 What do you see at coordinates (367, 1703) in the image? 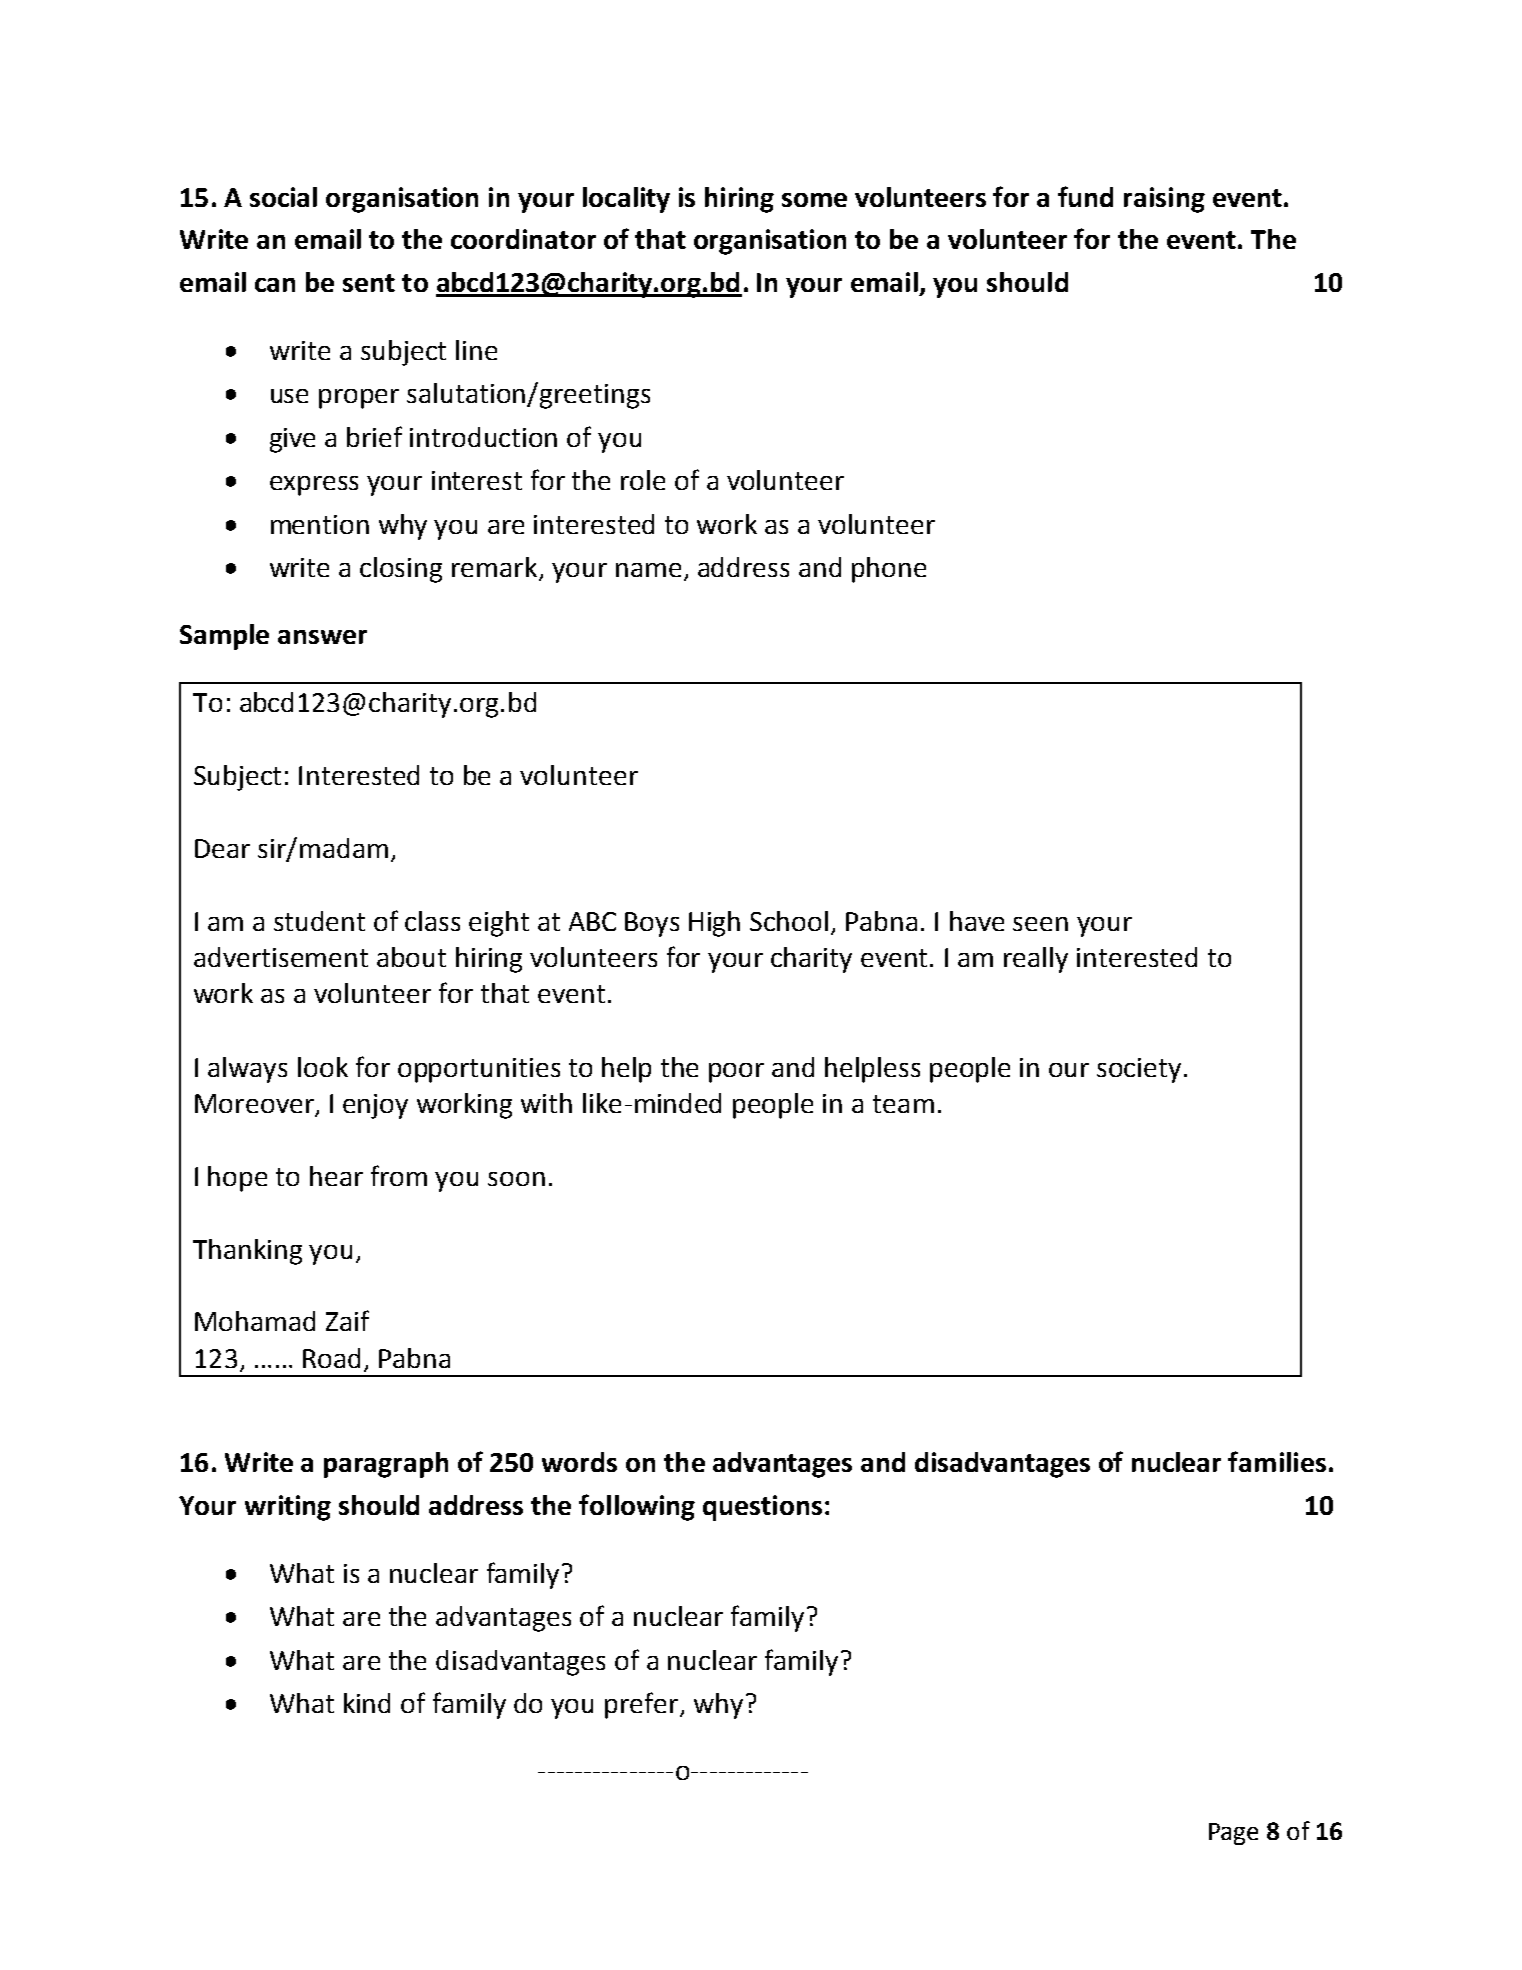
I see `kind` at bounding box center [367, 1703].
